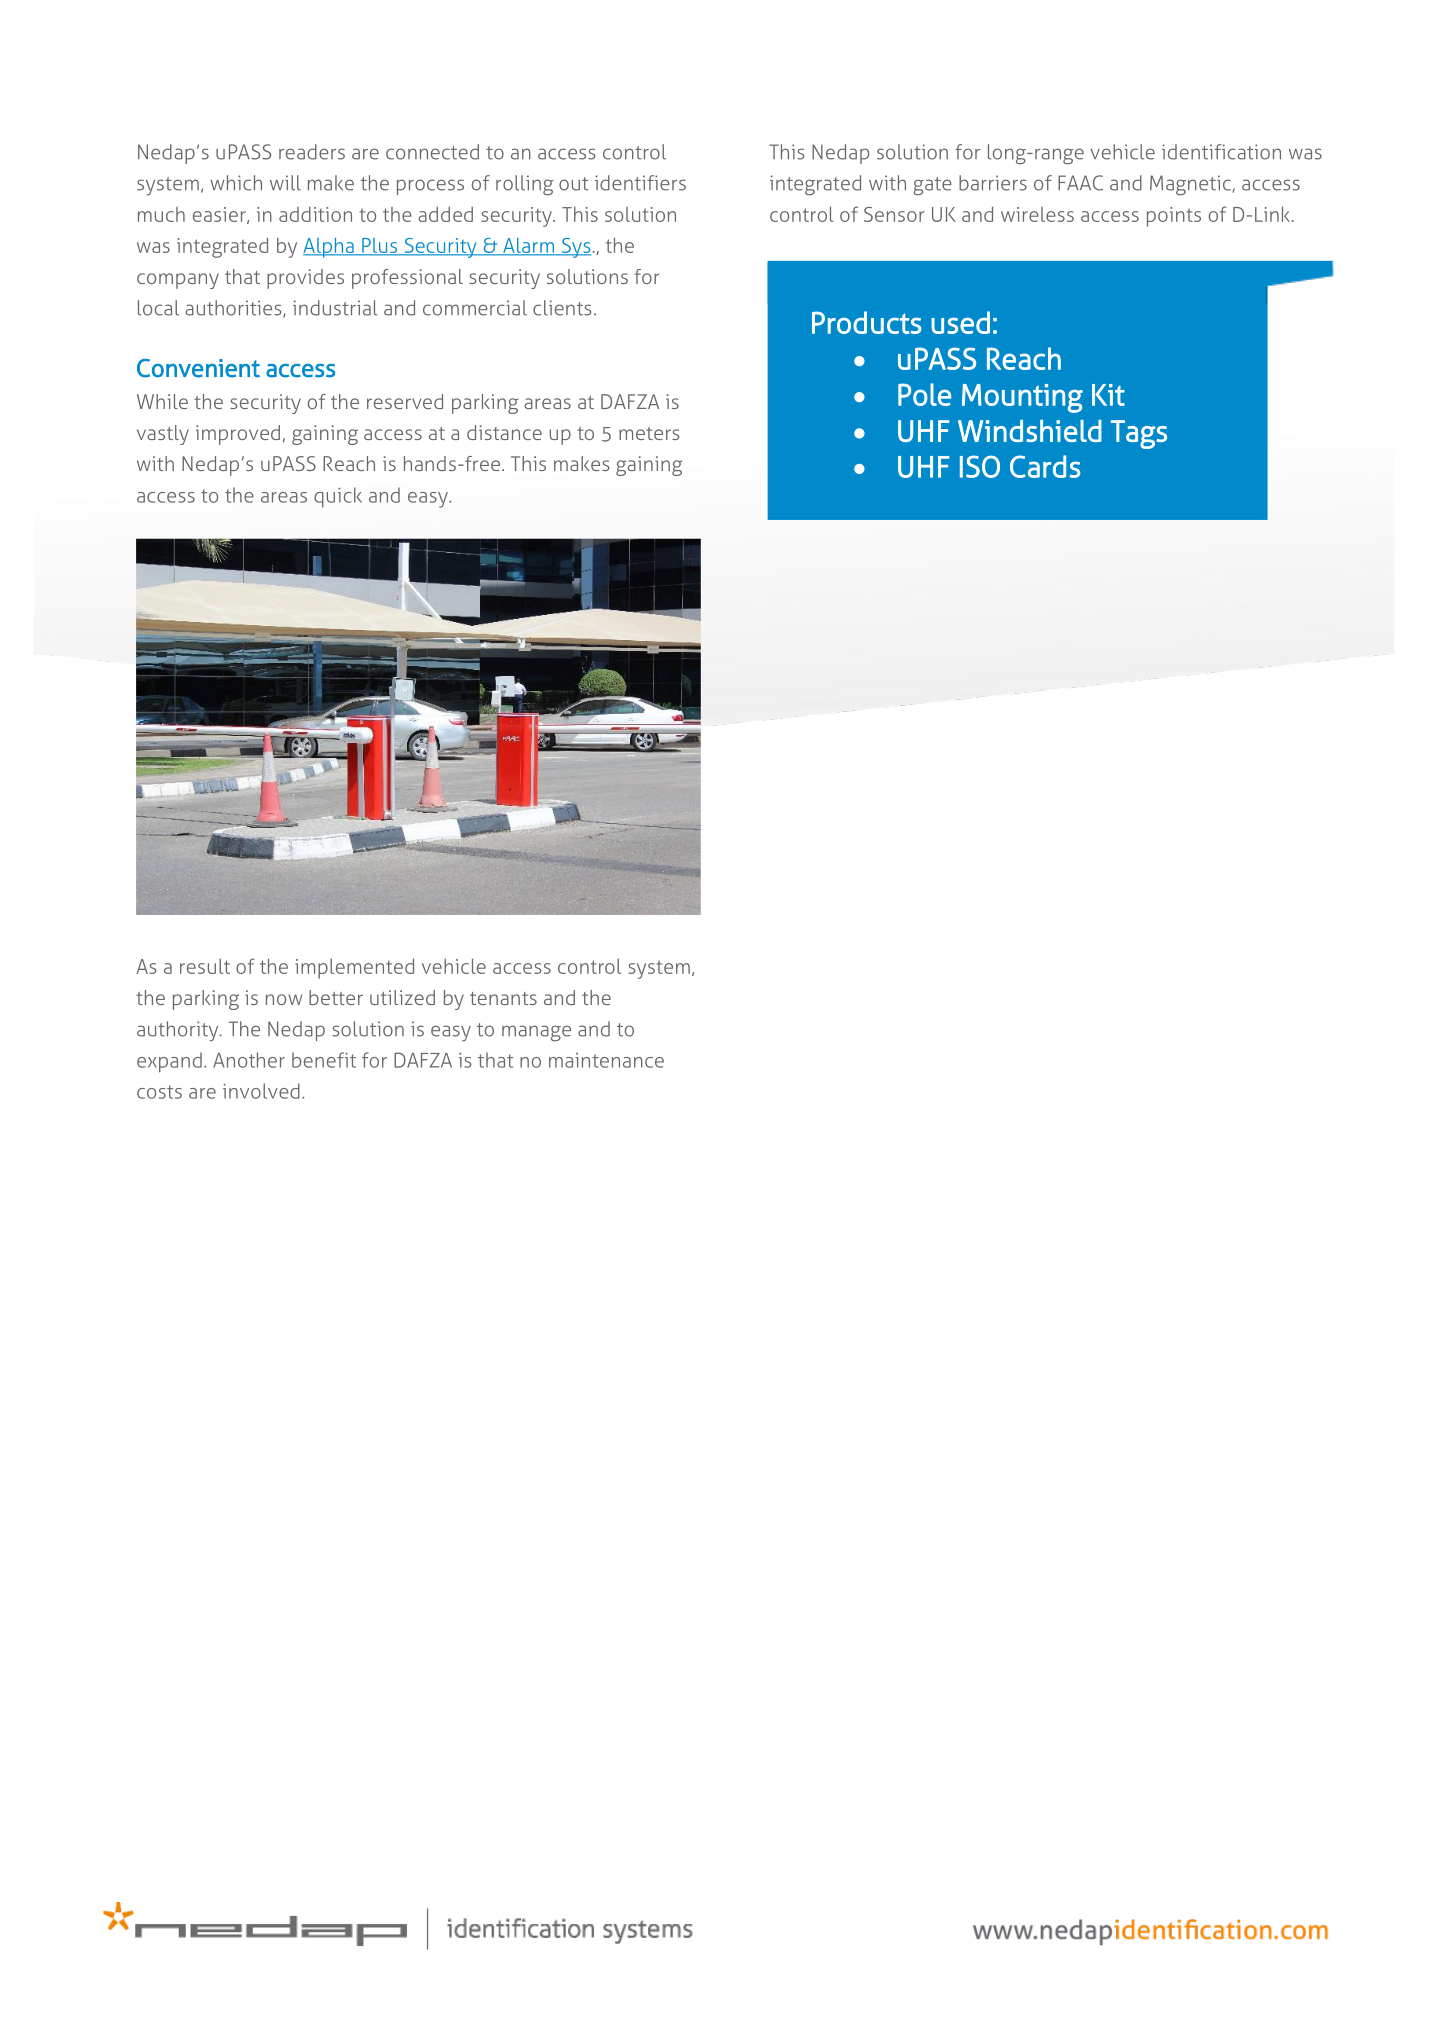 This page has width=1429, height=2020. What do you see at coordinates (1037, 214) in the page?
I see `wireless` at bounding box center [1037, 214].
